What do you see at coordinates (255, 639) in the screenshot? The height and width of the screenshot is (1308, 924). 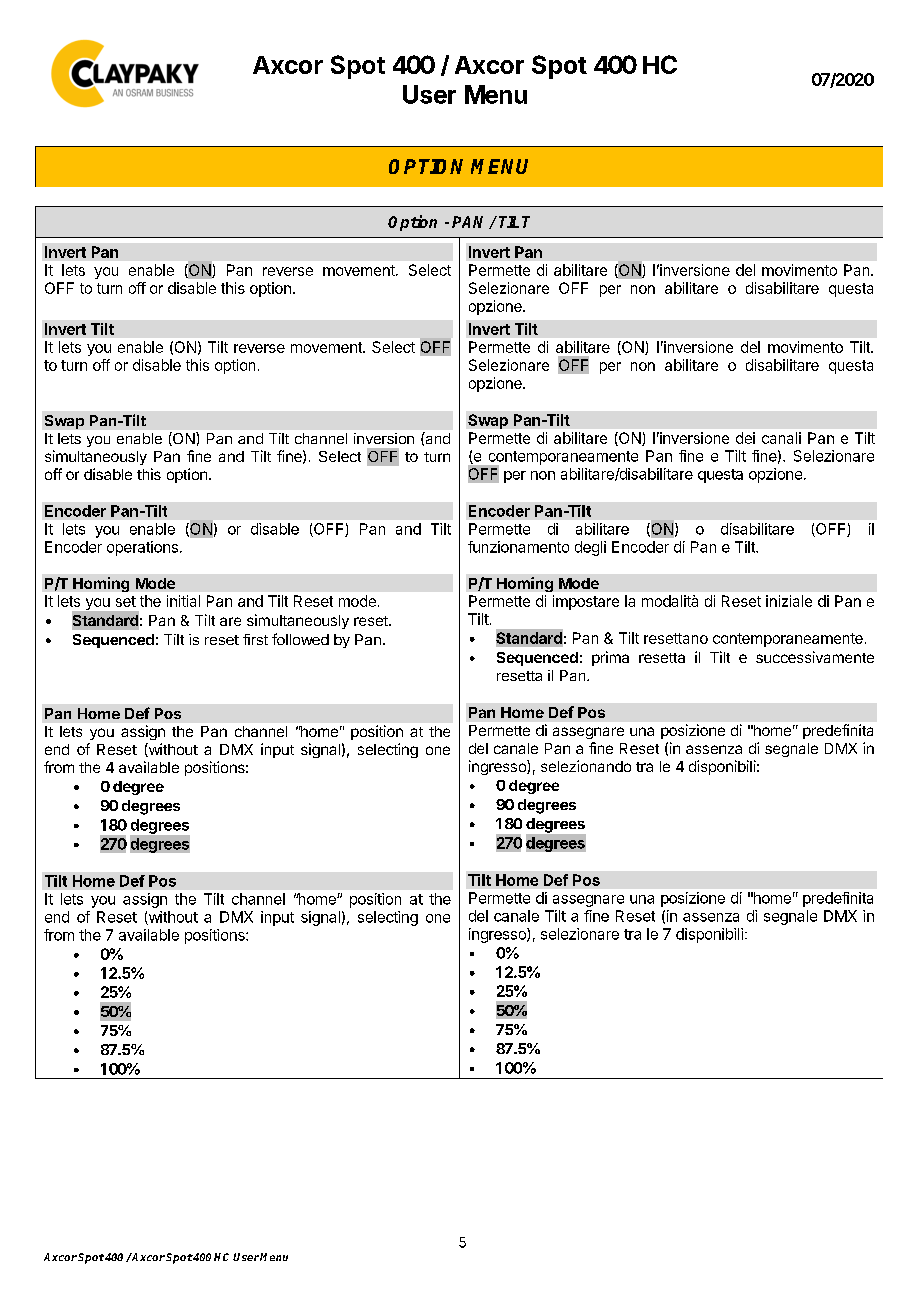 I see `first` at bounding box center [255, 639].
